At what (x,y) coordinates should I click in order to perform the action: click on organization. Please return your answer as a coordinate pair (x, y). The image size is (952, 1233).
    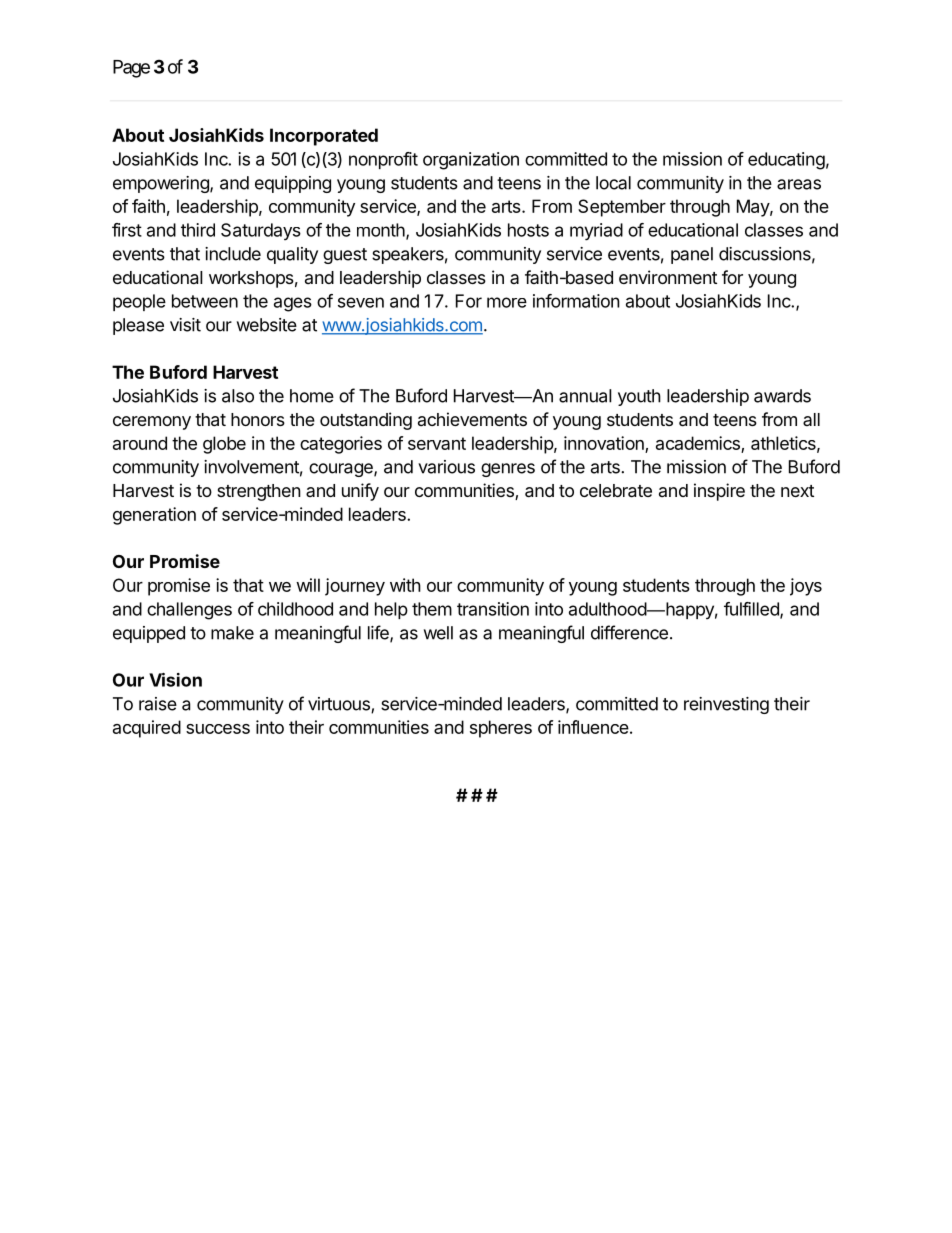
    Looking at the image, I should click on (471, 161).
